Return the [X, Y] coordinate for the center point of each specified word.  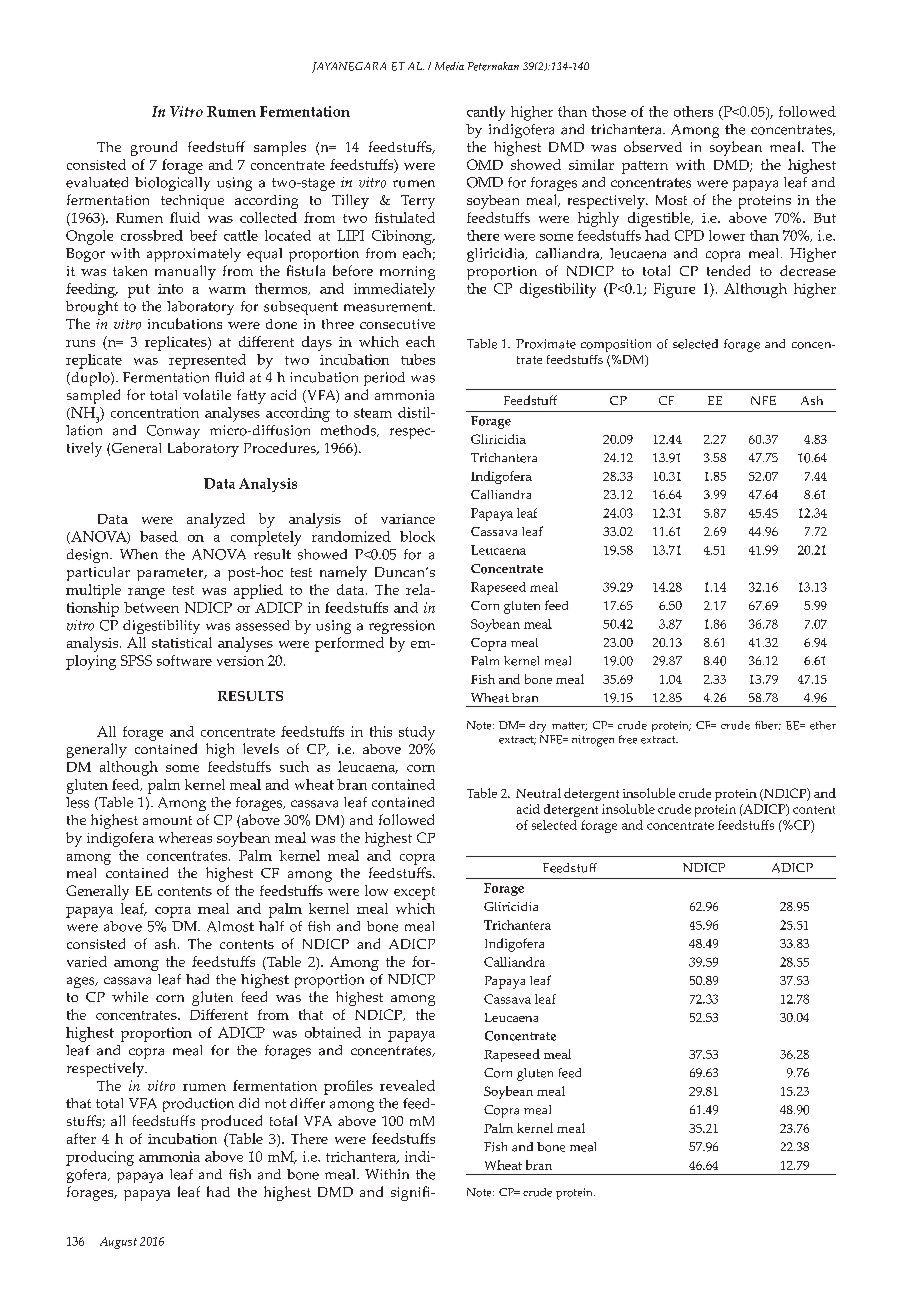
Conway [173, 432]
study [417, 733]
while [130, 996]
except [414, 893]
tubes [418, 359]
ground [154, 148]
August [118, 1243]
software [184, 660]
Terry [418, 202]
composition [616, 345]
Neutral [538, 793]
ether [823, 725]
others [693, 111]
